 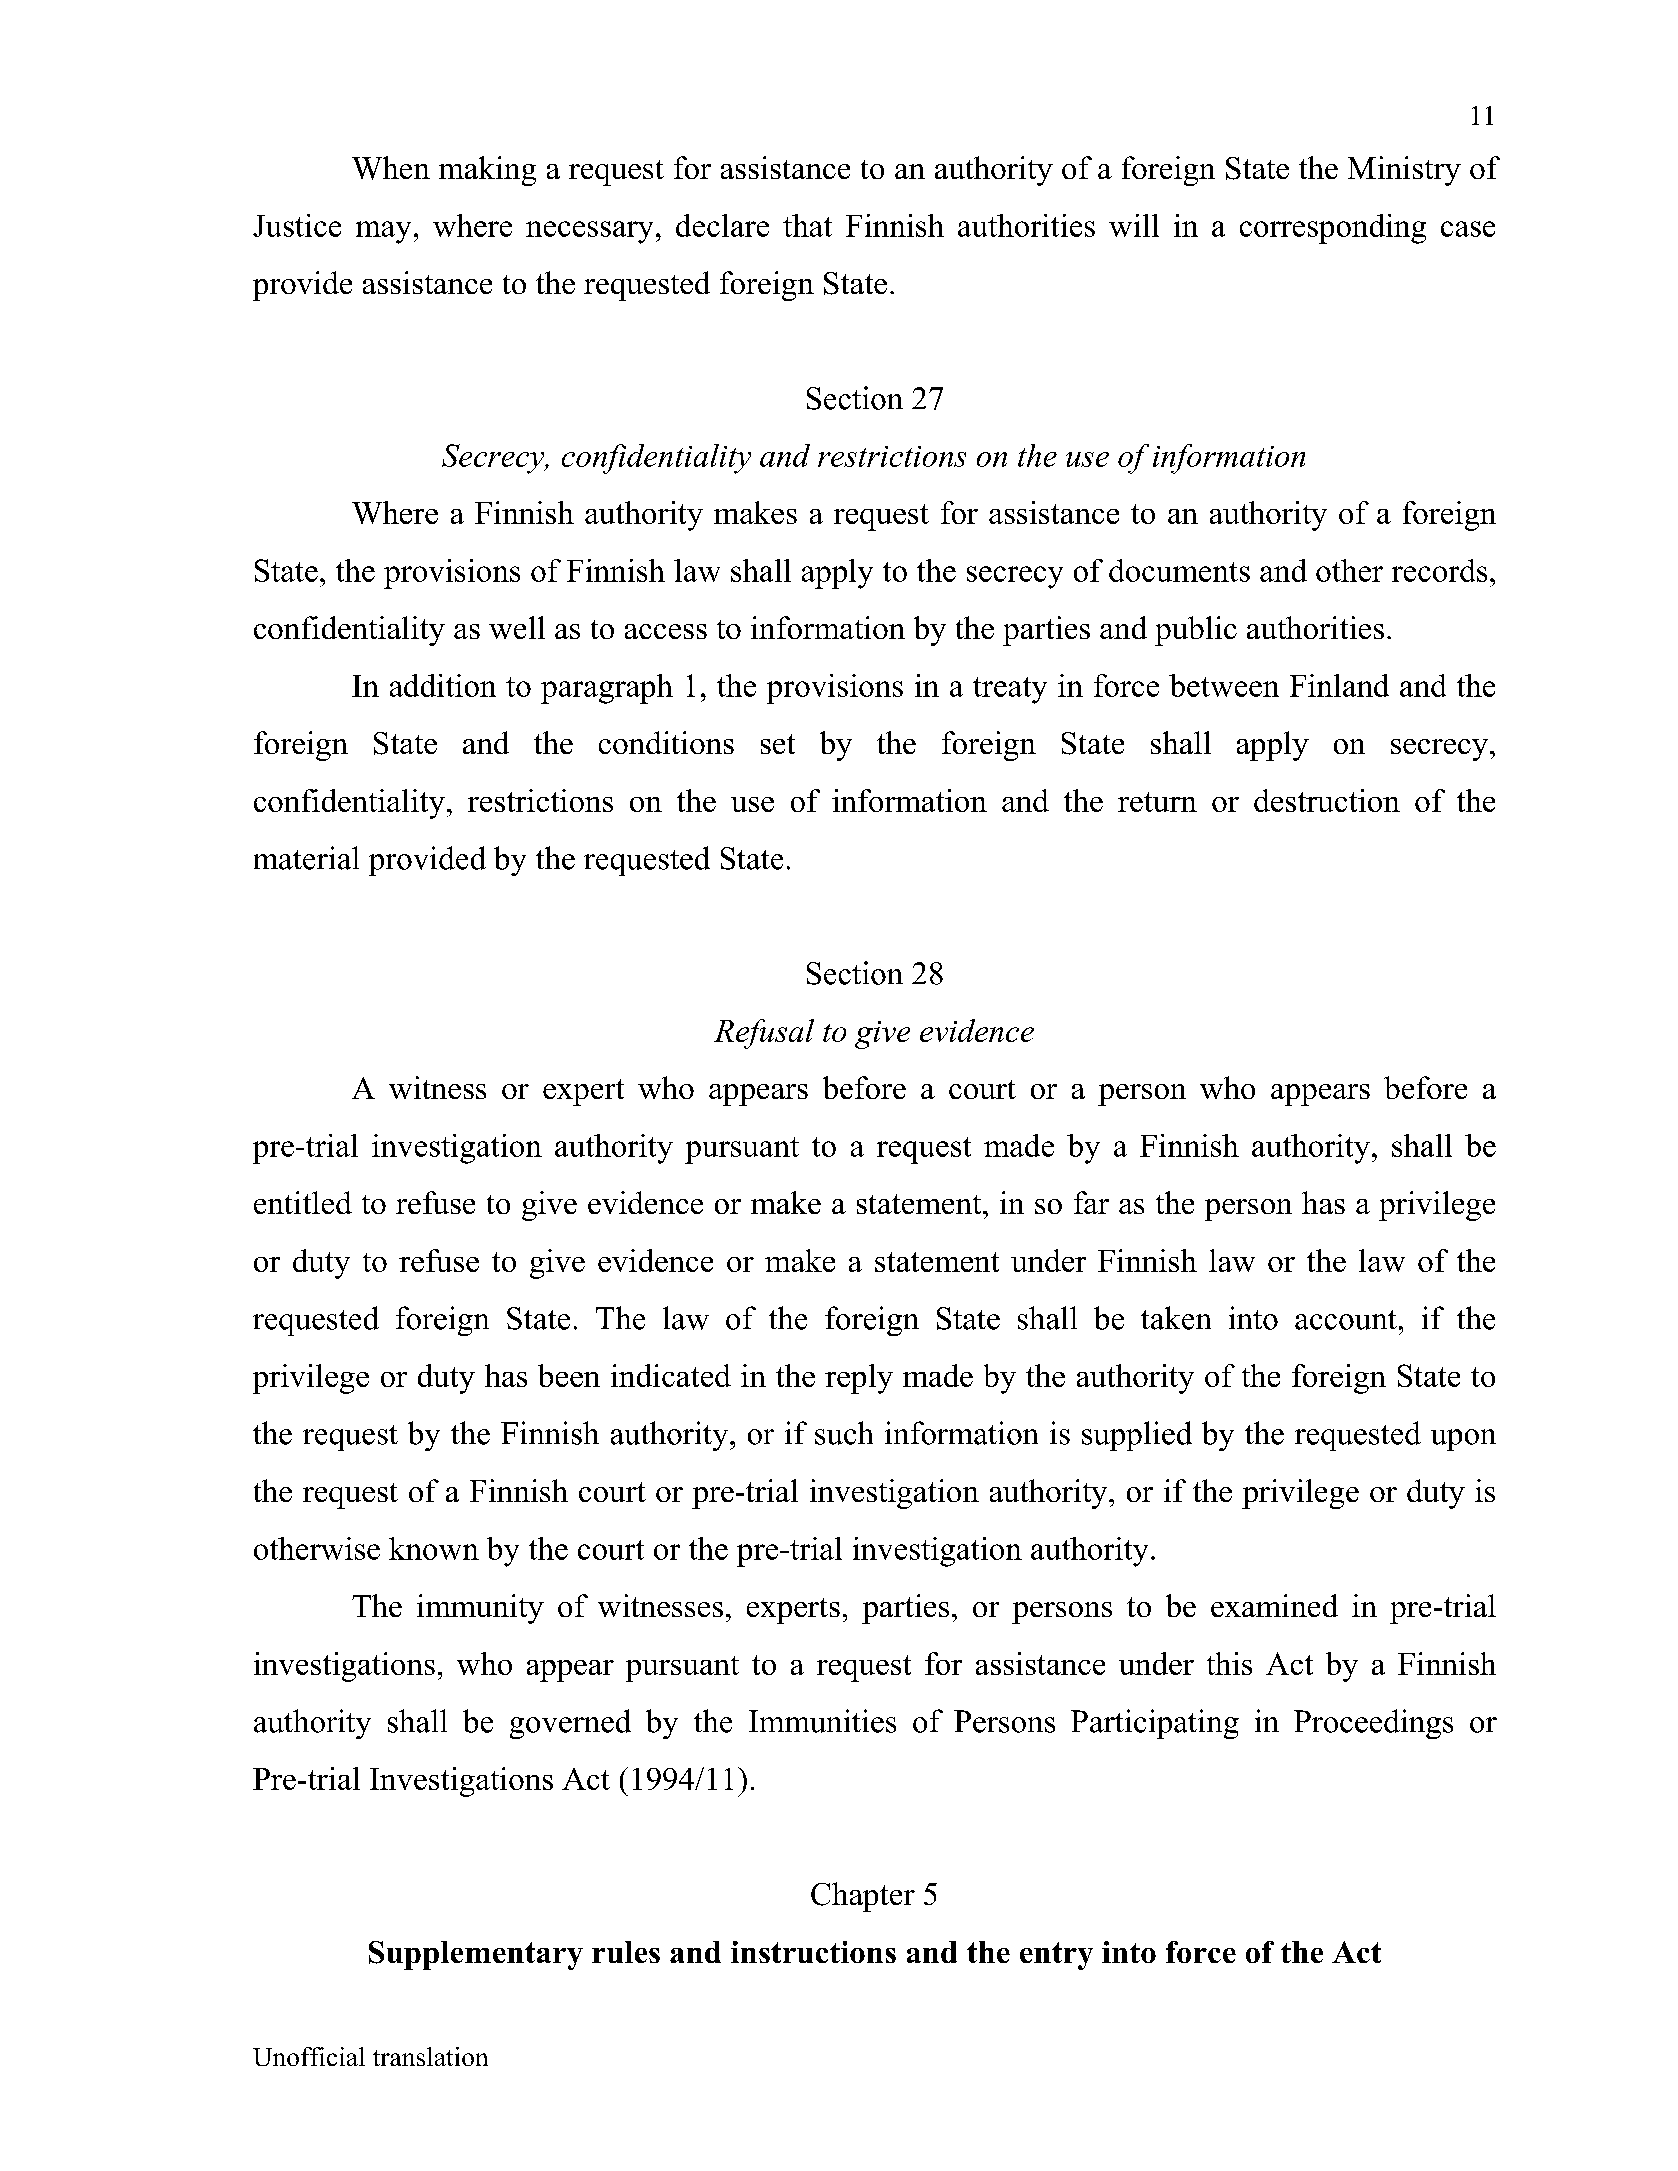 What do you see at coordinates (1327, 800) in the screenshot?
I see `destruction` at bounding box center [1327, 800].
